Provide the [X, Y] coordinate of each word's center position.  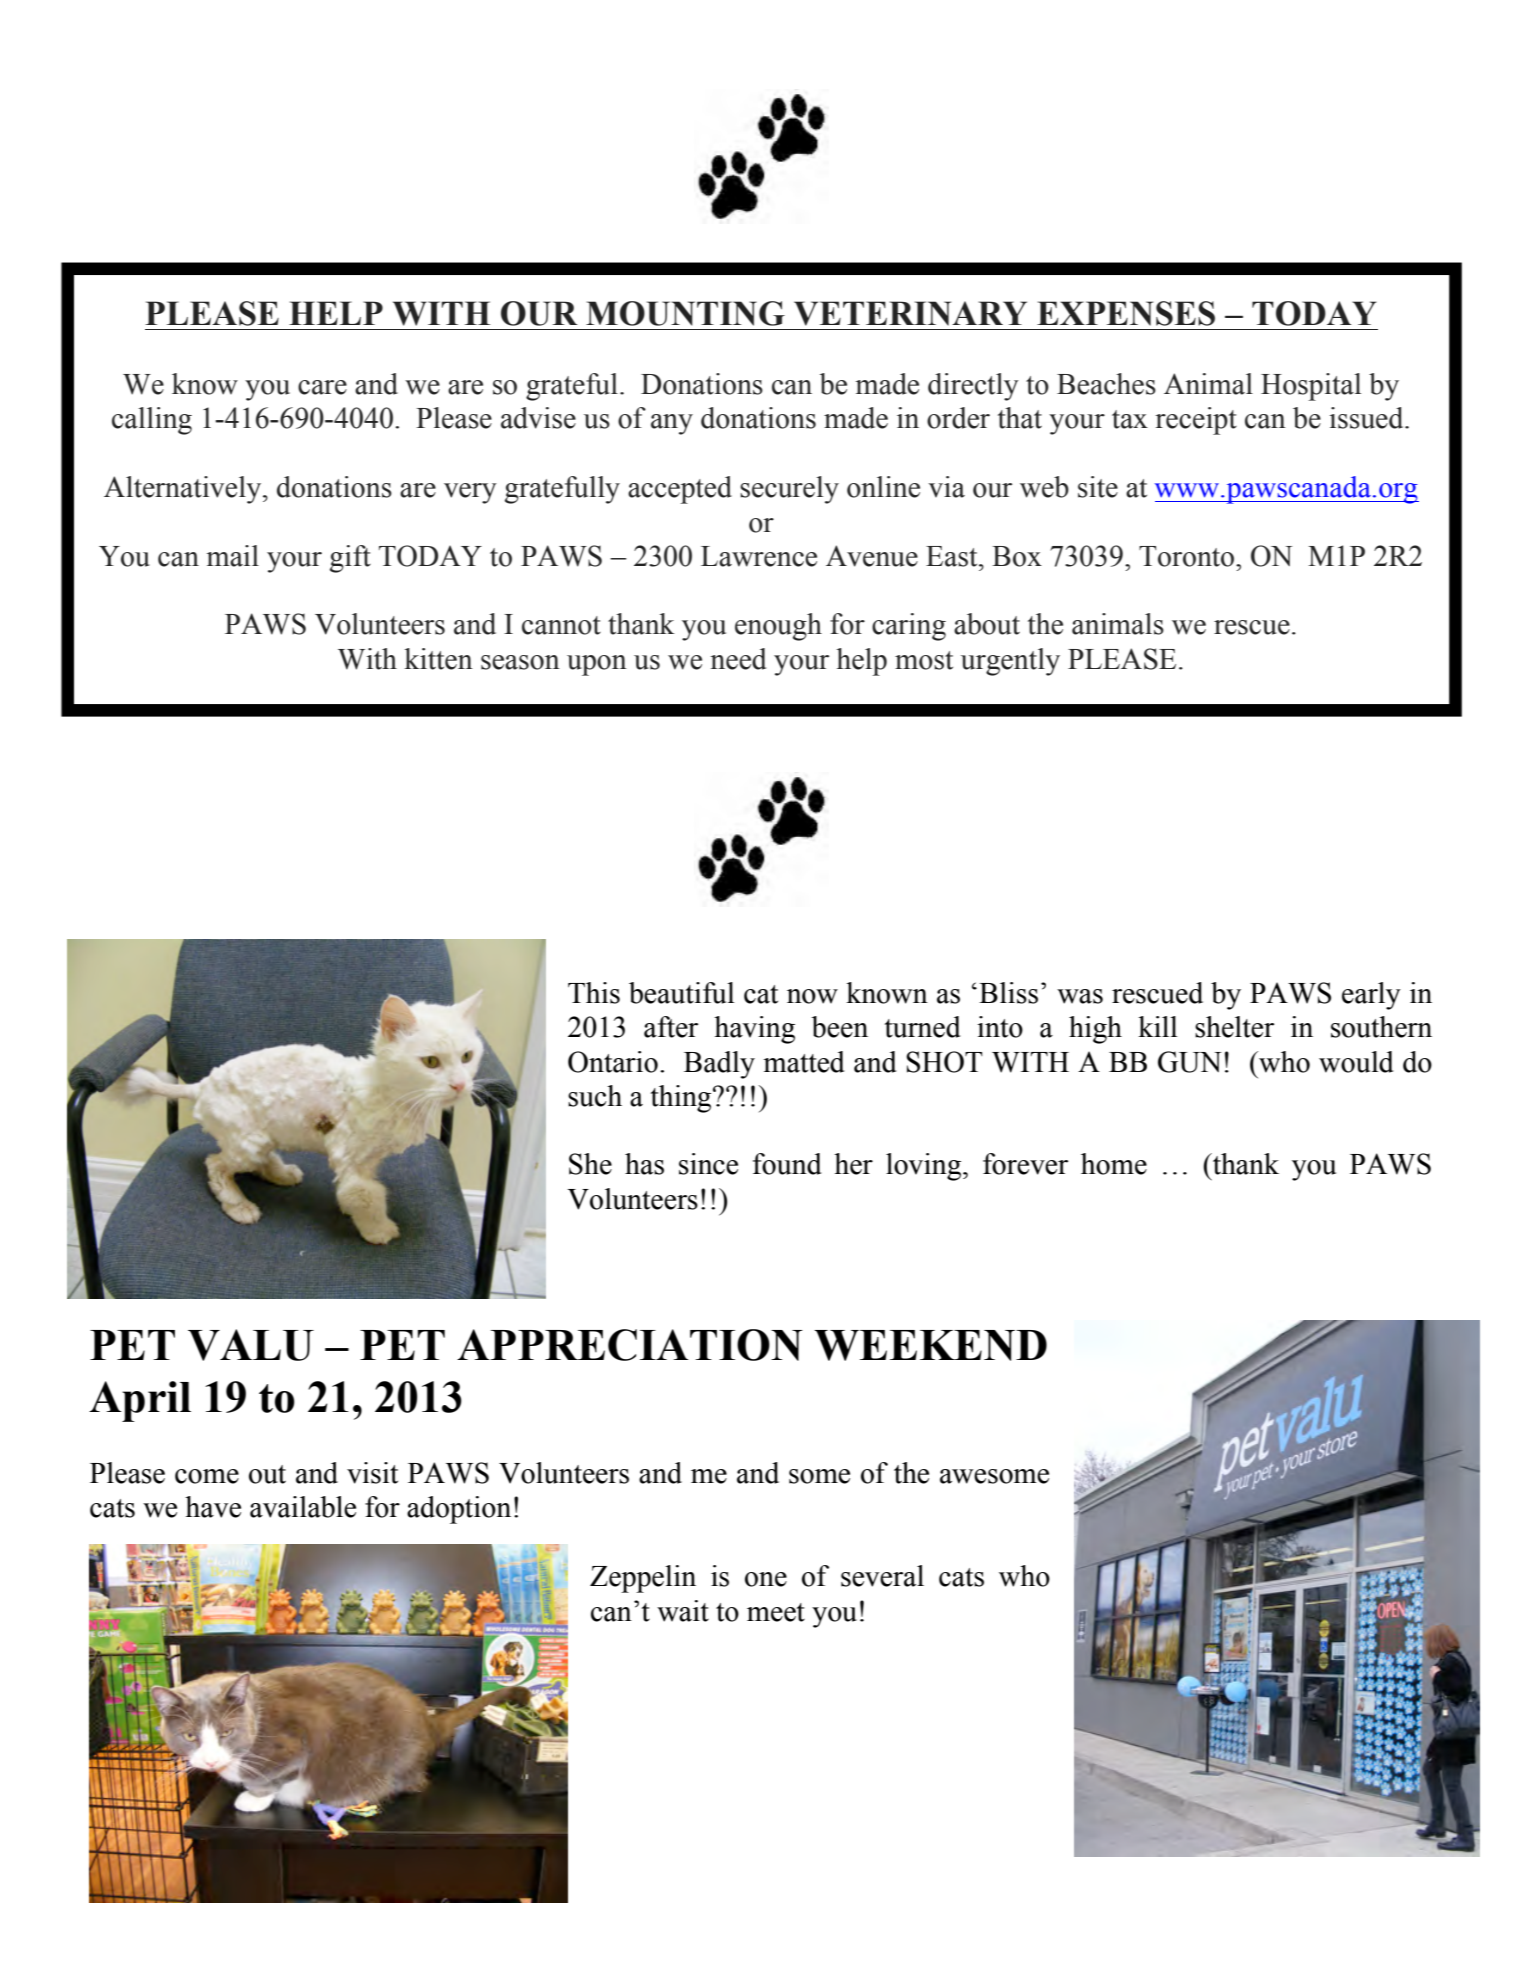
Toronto [1188, 556]
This [594, 993]
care [322, 387]
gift [350, 559]
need [738, 659]
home [1114, 1164]
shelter [1234, 1027]
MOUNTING [685, 313]
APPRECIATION [630, 1345]
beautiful [682, 993]
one [766, 1579]
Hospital [1311, 387]
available [303, 1507]
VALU [251, 1345]
